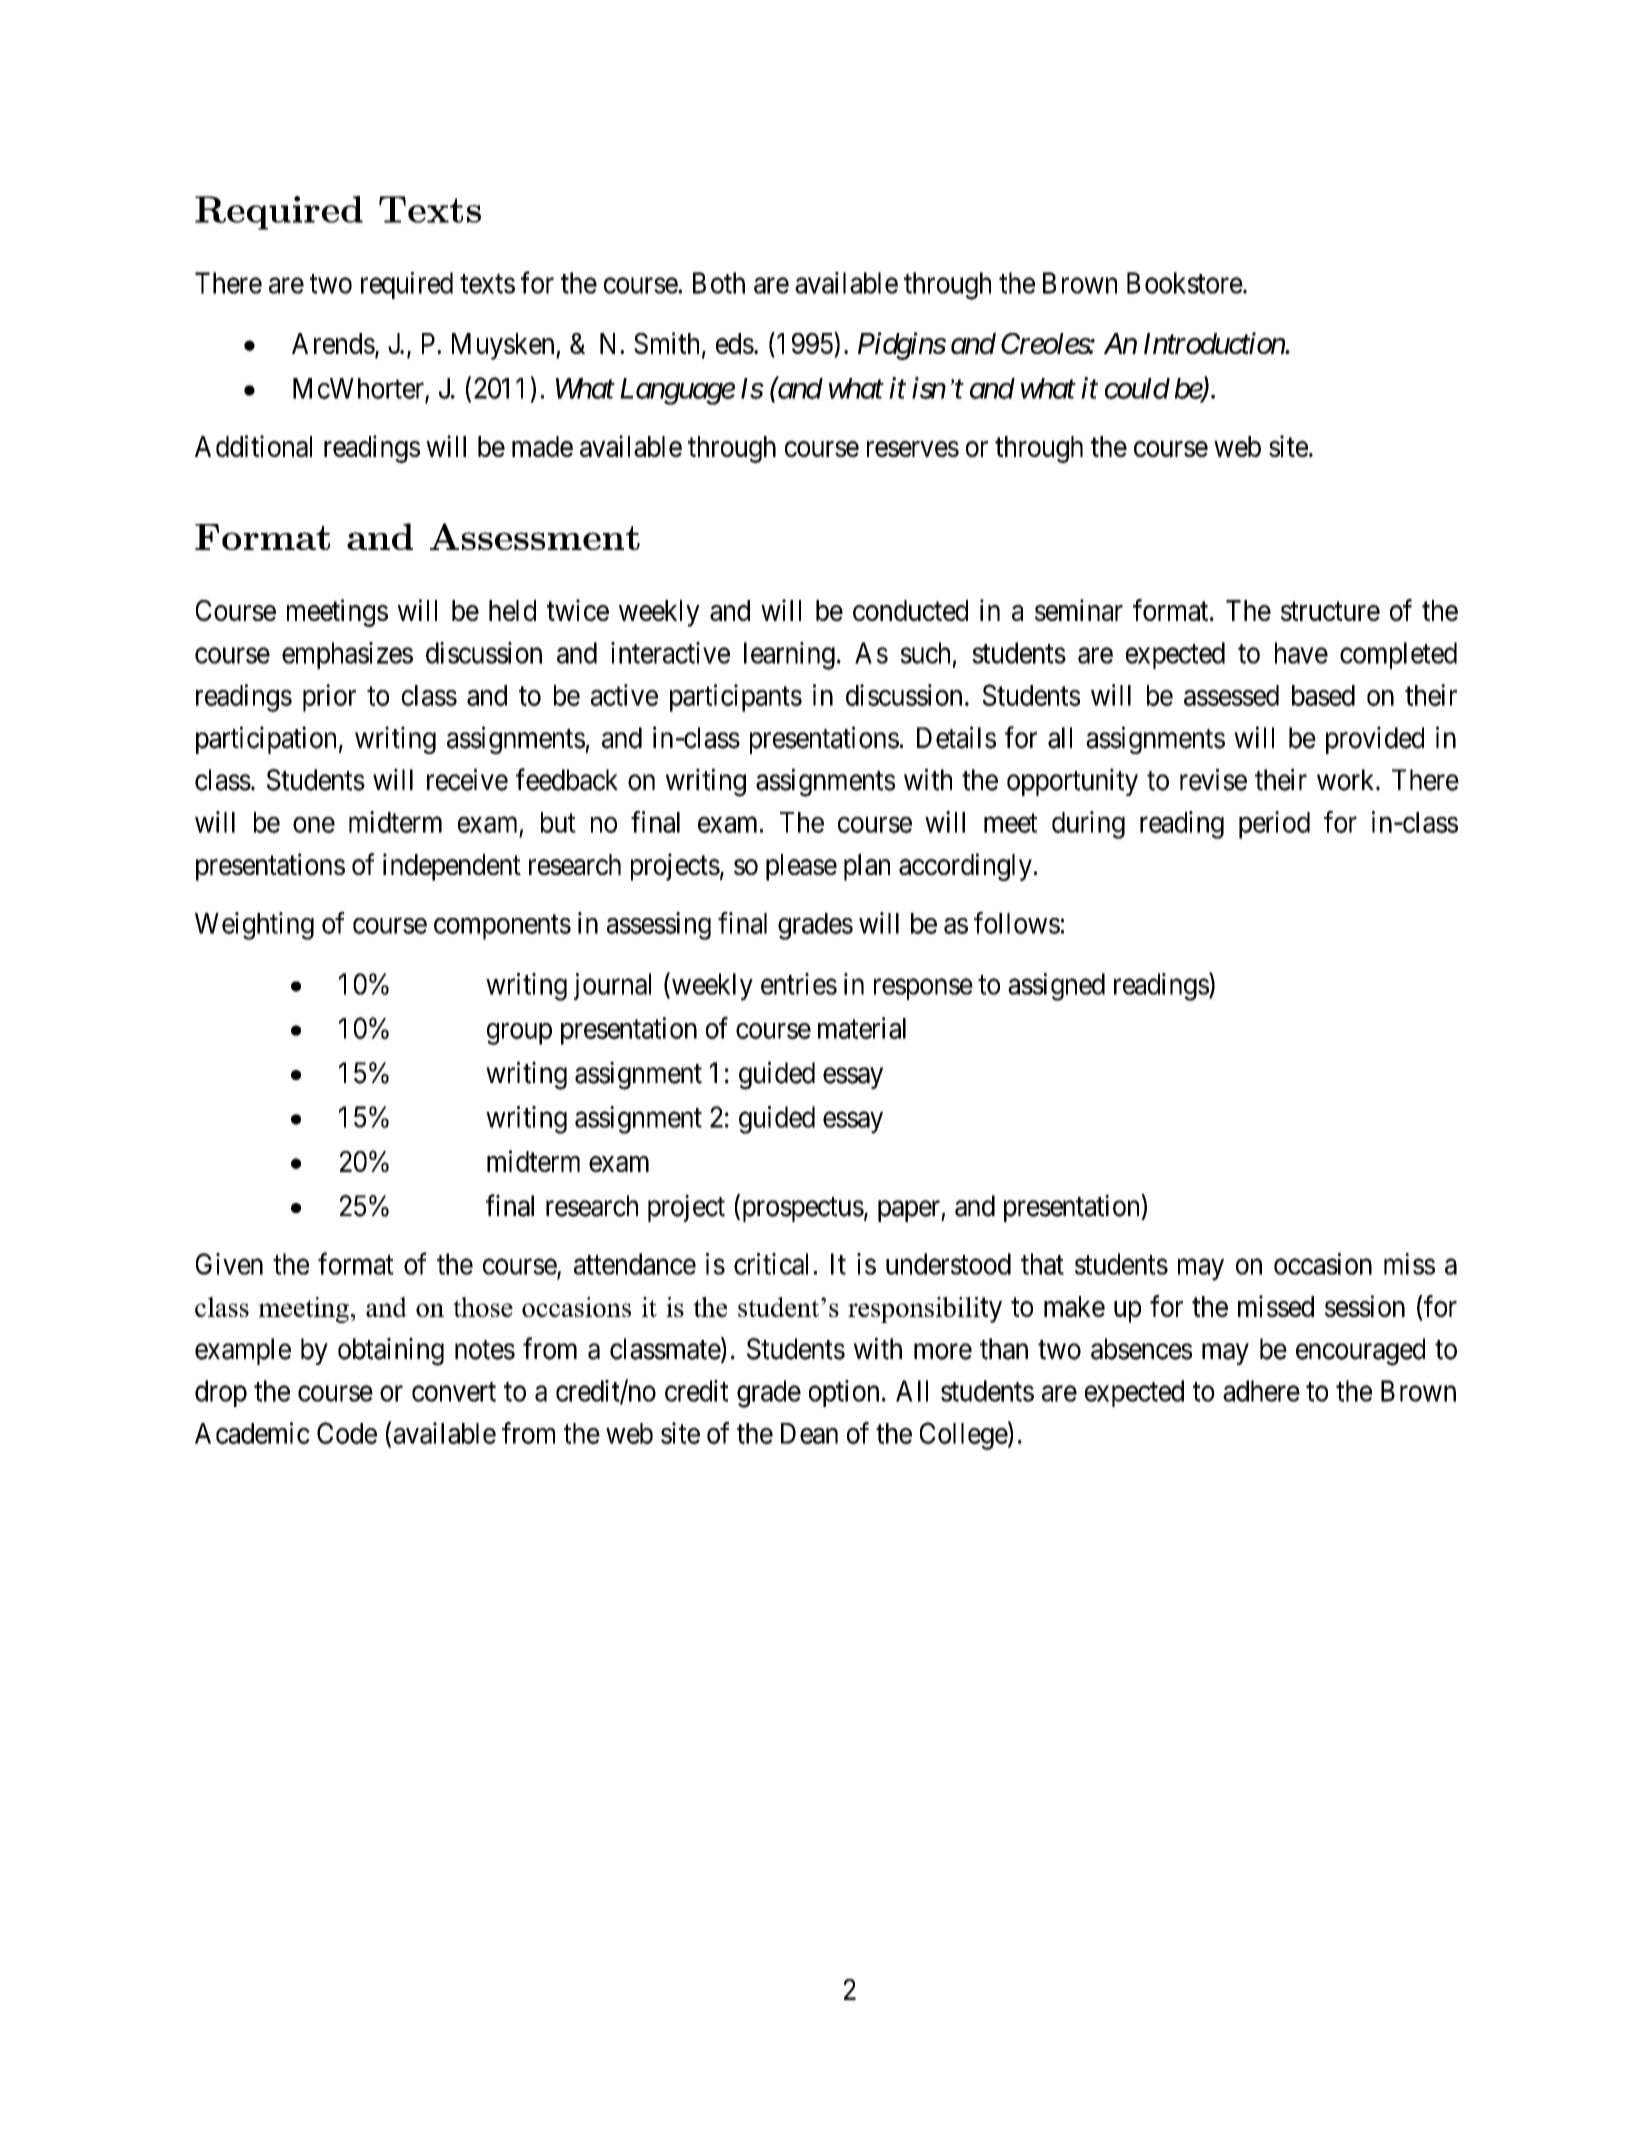 The width and height of the screenshot is (1651, 2136). I want to click on option, so click(844, 1393).
